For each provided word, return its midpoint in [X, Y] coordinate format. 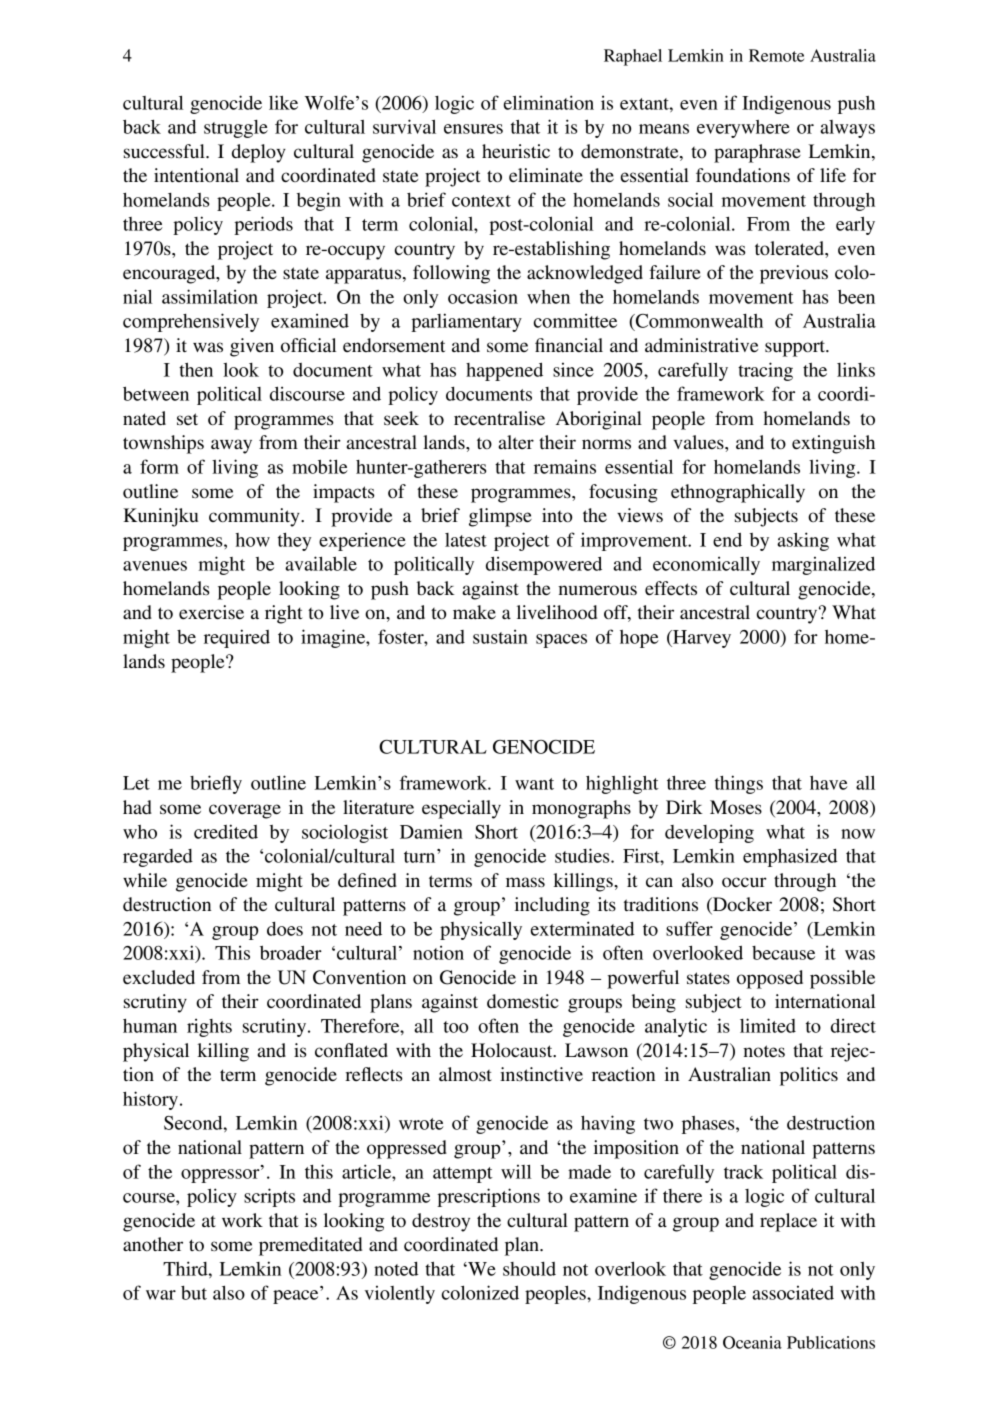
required [237, 638]
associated [793, 1293]
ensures [473, 129]
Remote [776, 55]
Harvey [701, 639]
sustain [500, 636]
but [194, 1293]
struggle [236, 129]
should [529, 1269]
